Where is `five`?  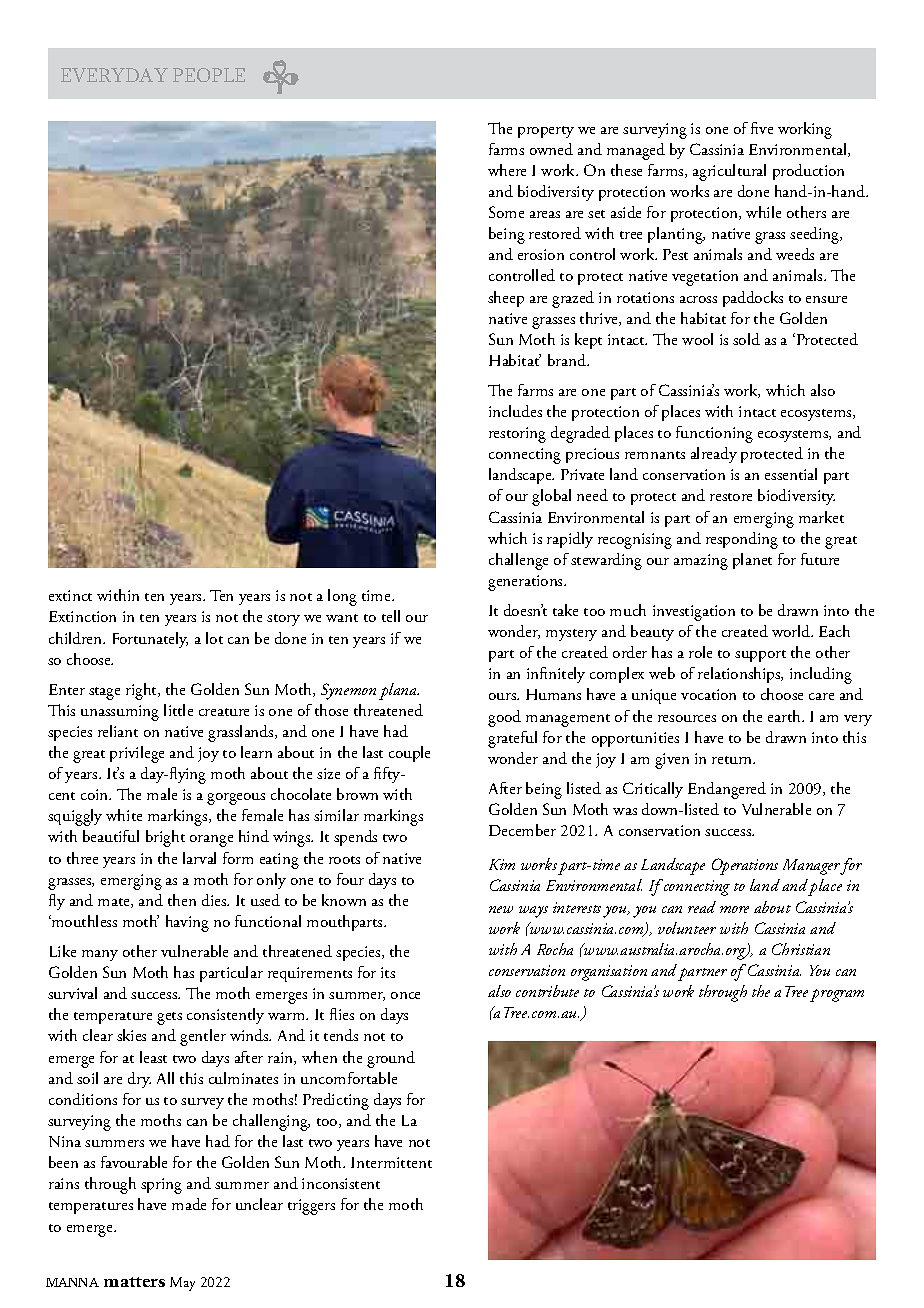 five is located at coordinates (762, 128).
